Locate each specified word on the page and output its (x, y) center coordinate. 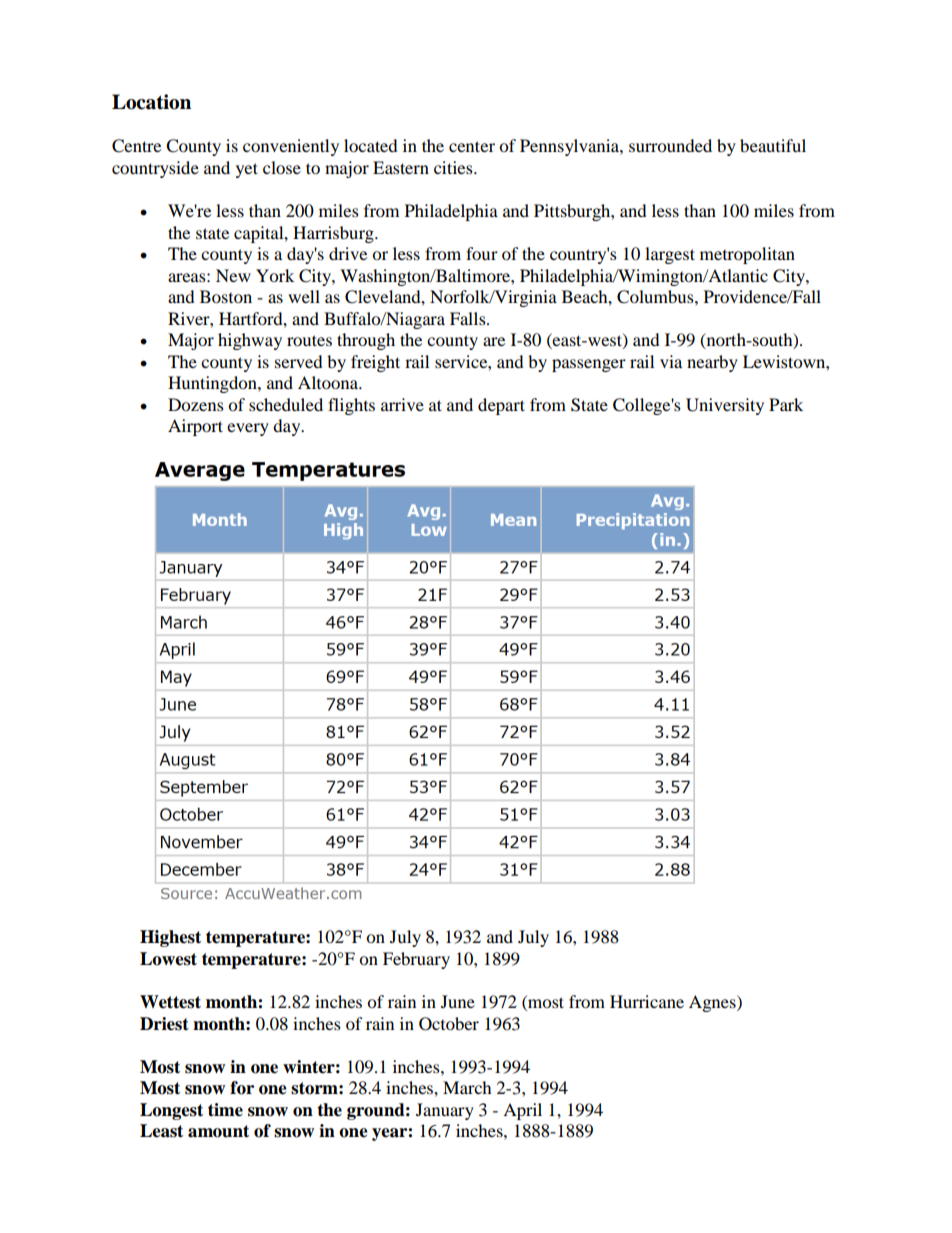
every (248, 429)
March (467, 1087)
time (225, 1110)
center (472, 146)
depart (501, 406)
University (725, 406)
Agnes (713, 1003)
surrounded (670, 145)
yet (247, 170)
